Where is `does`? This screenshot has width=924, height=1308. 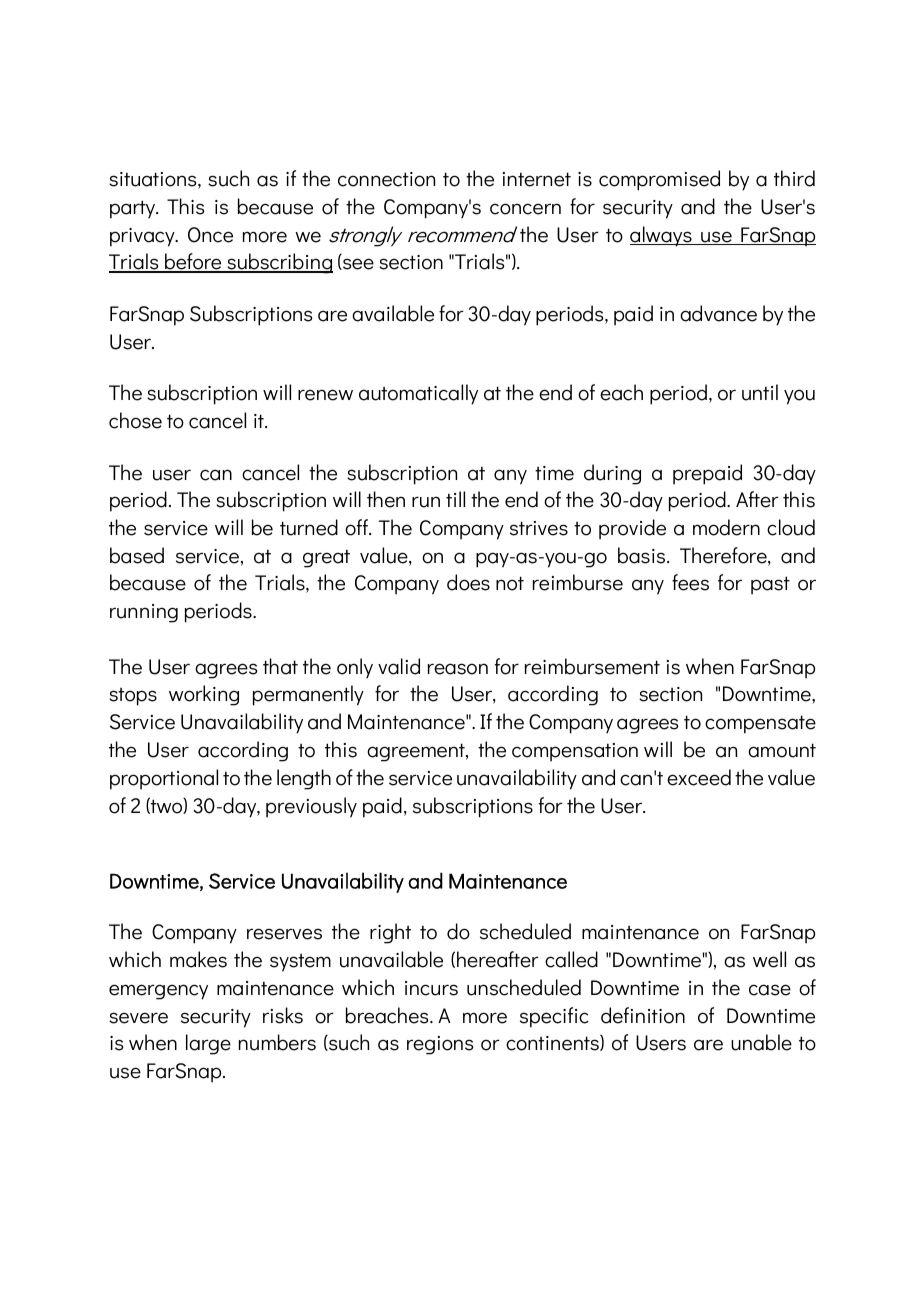 does is located at coordinates (468, 582).
